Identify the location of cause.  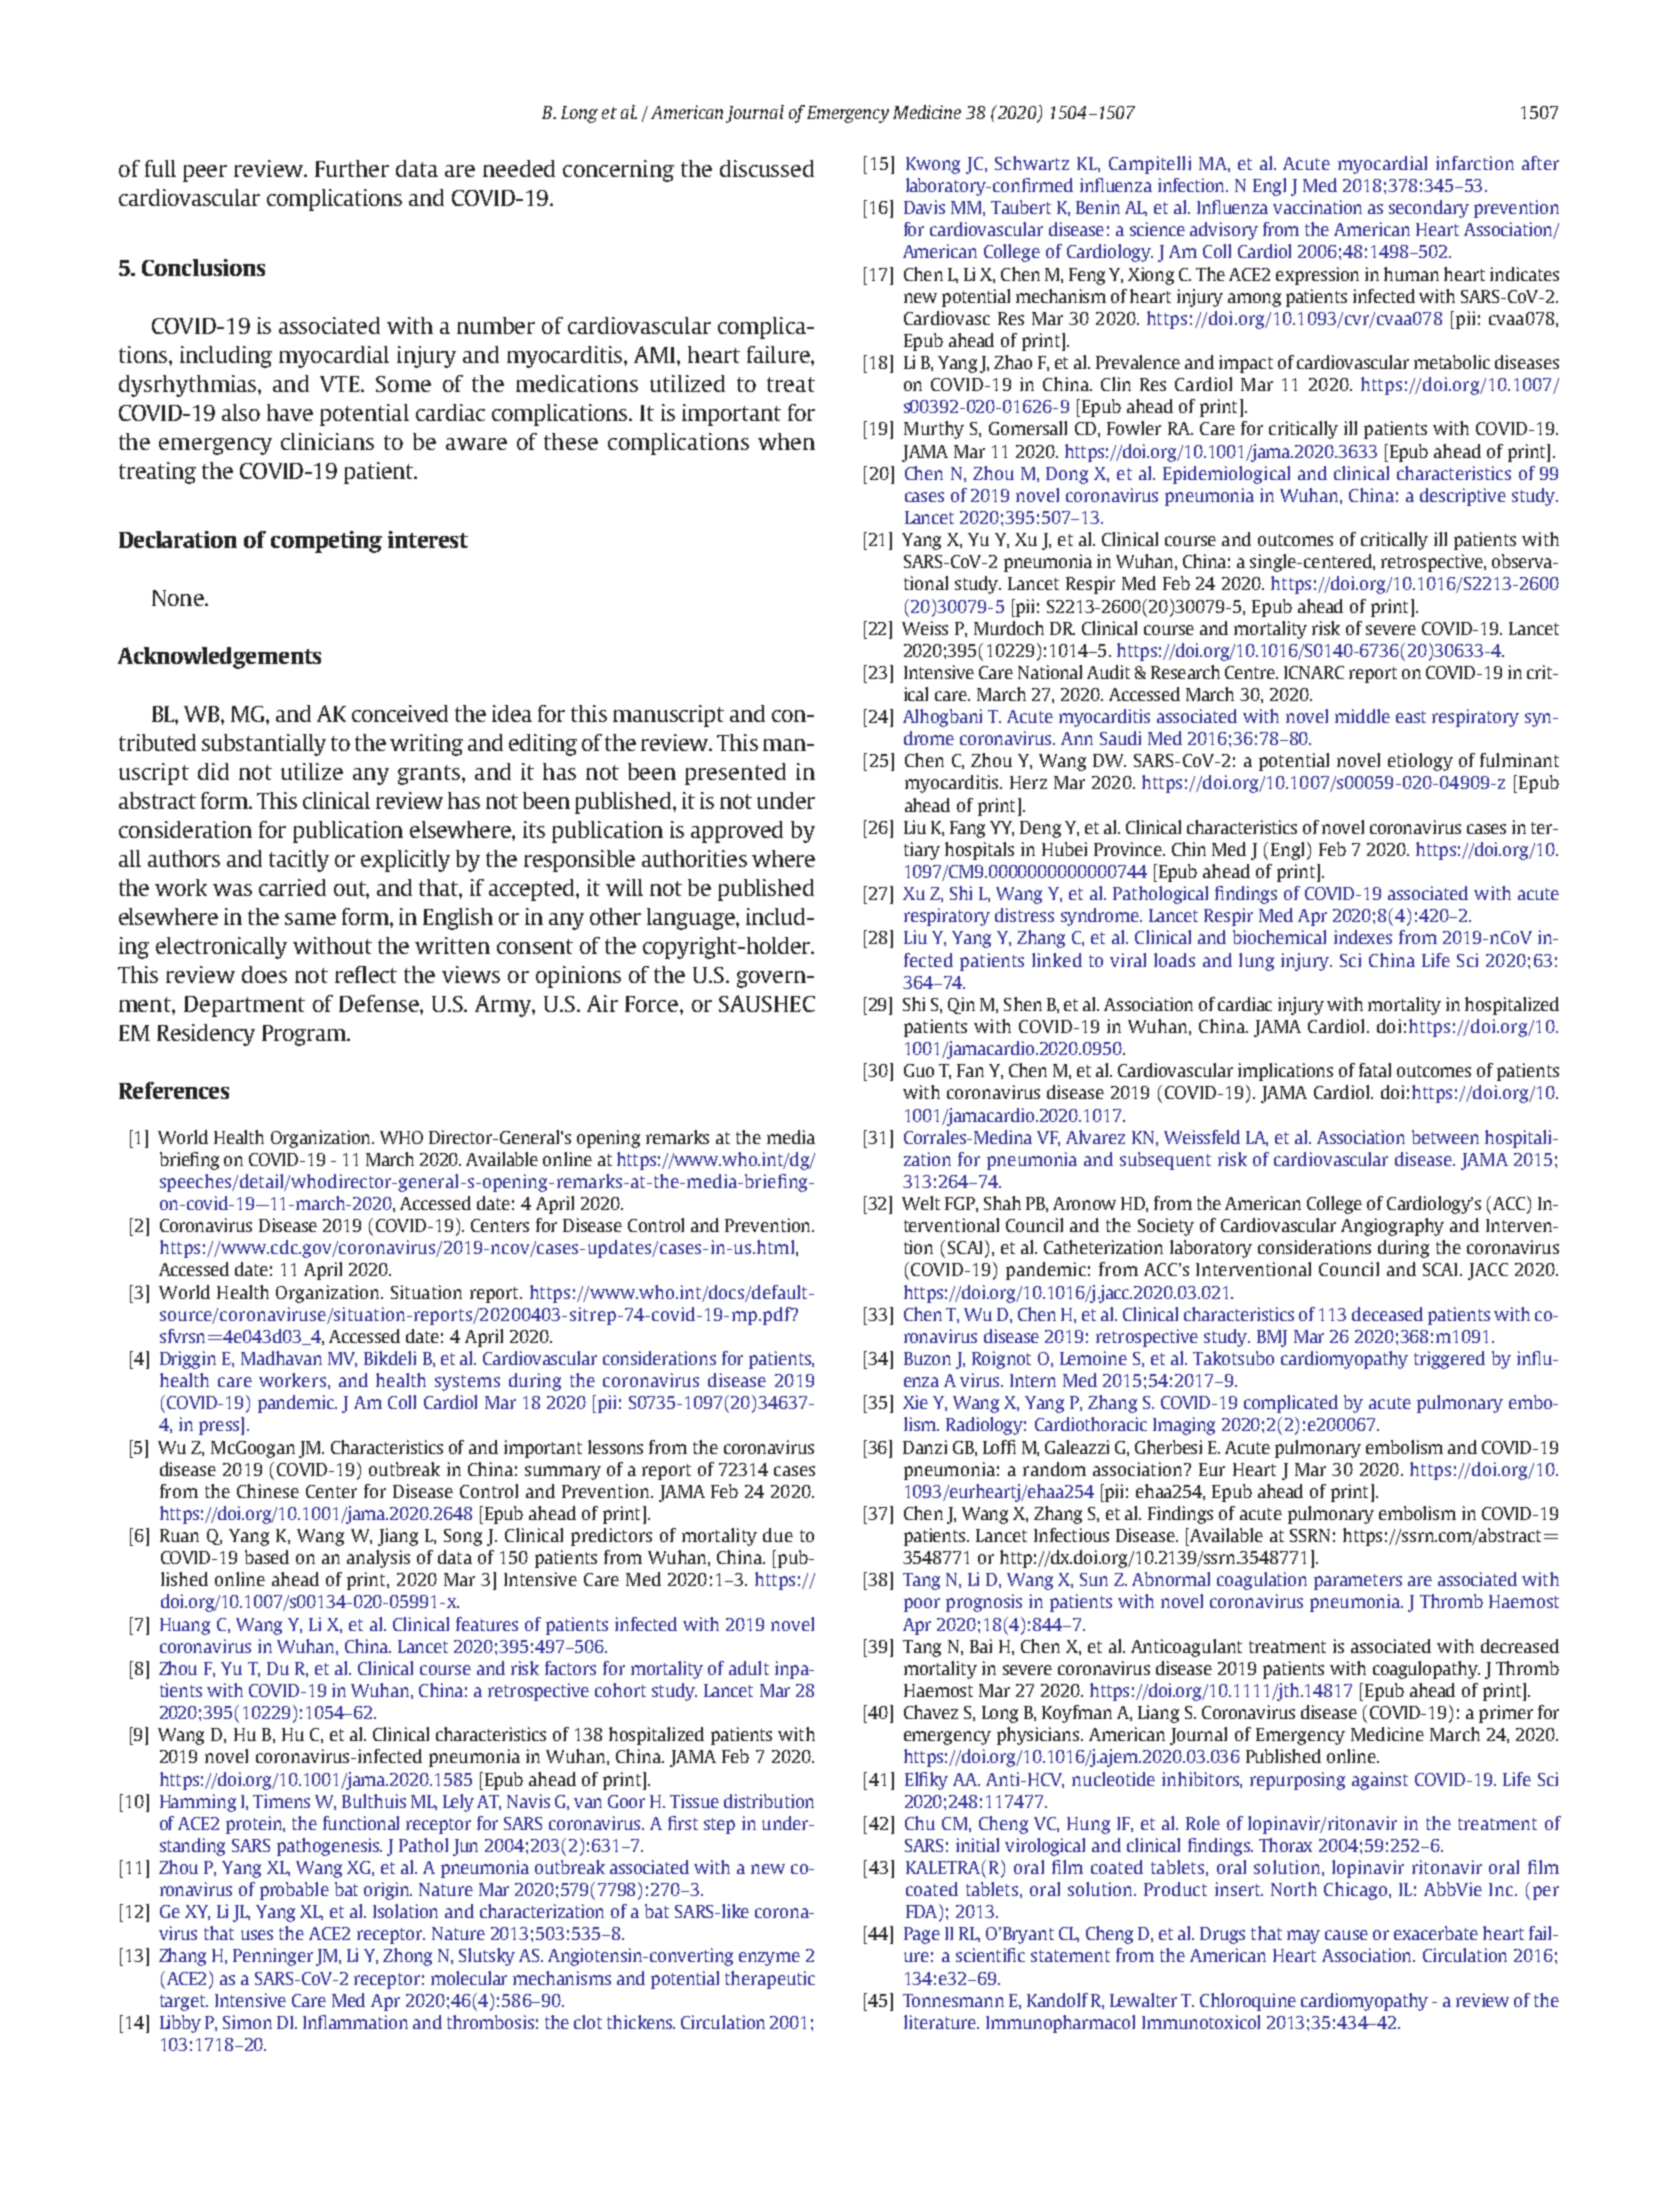
(1346, 1935).
